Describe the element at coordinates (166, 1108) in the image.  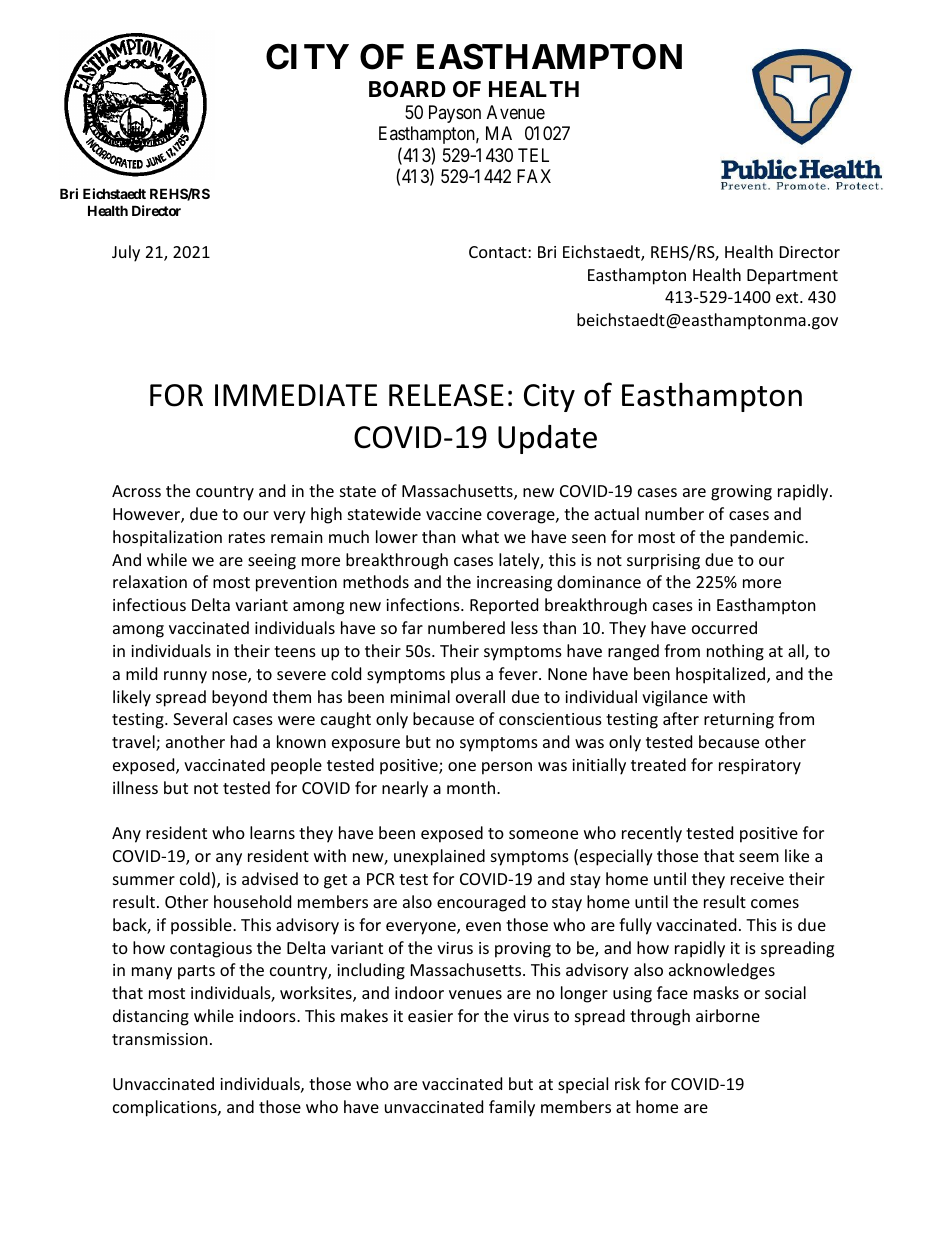
I see `complications` at that location.
